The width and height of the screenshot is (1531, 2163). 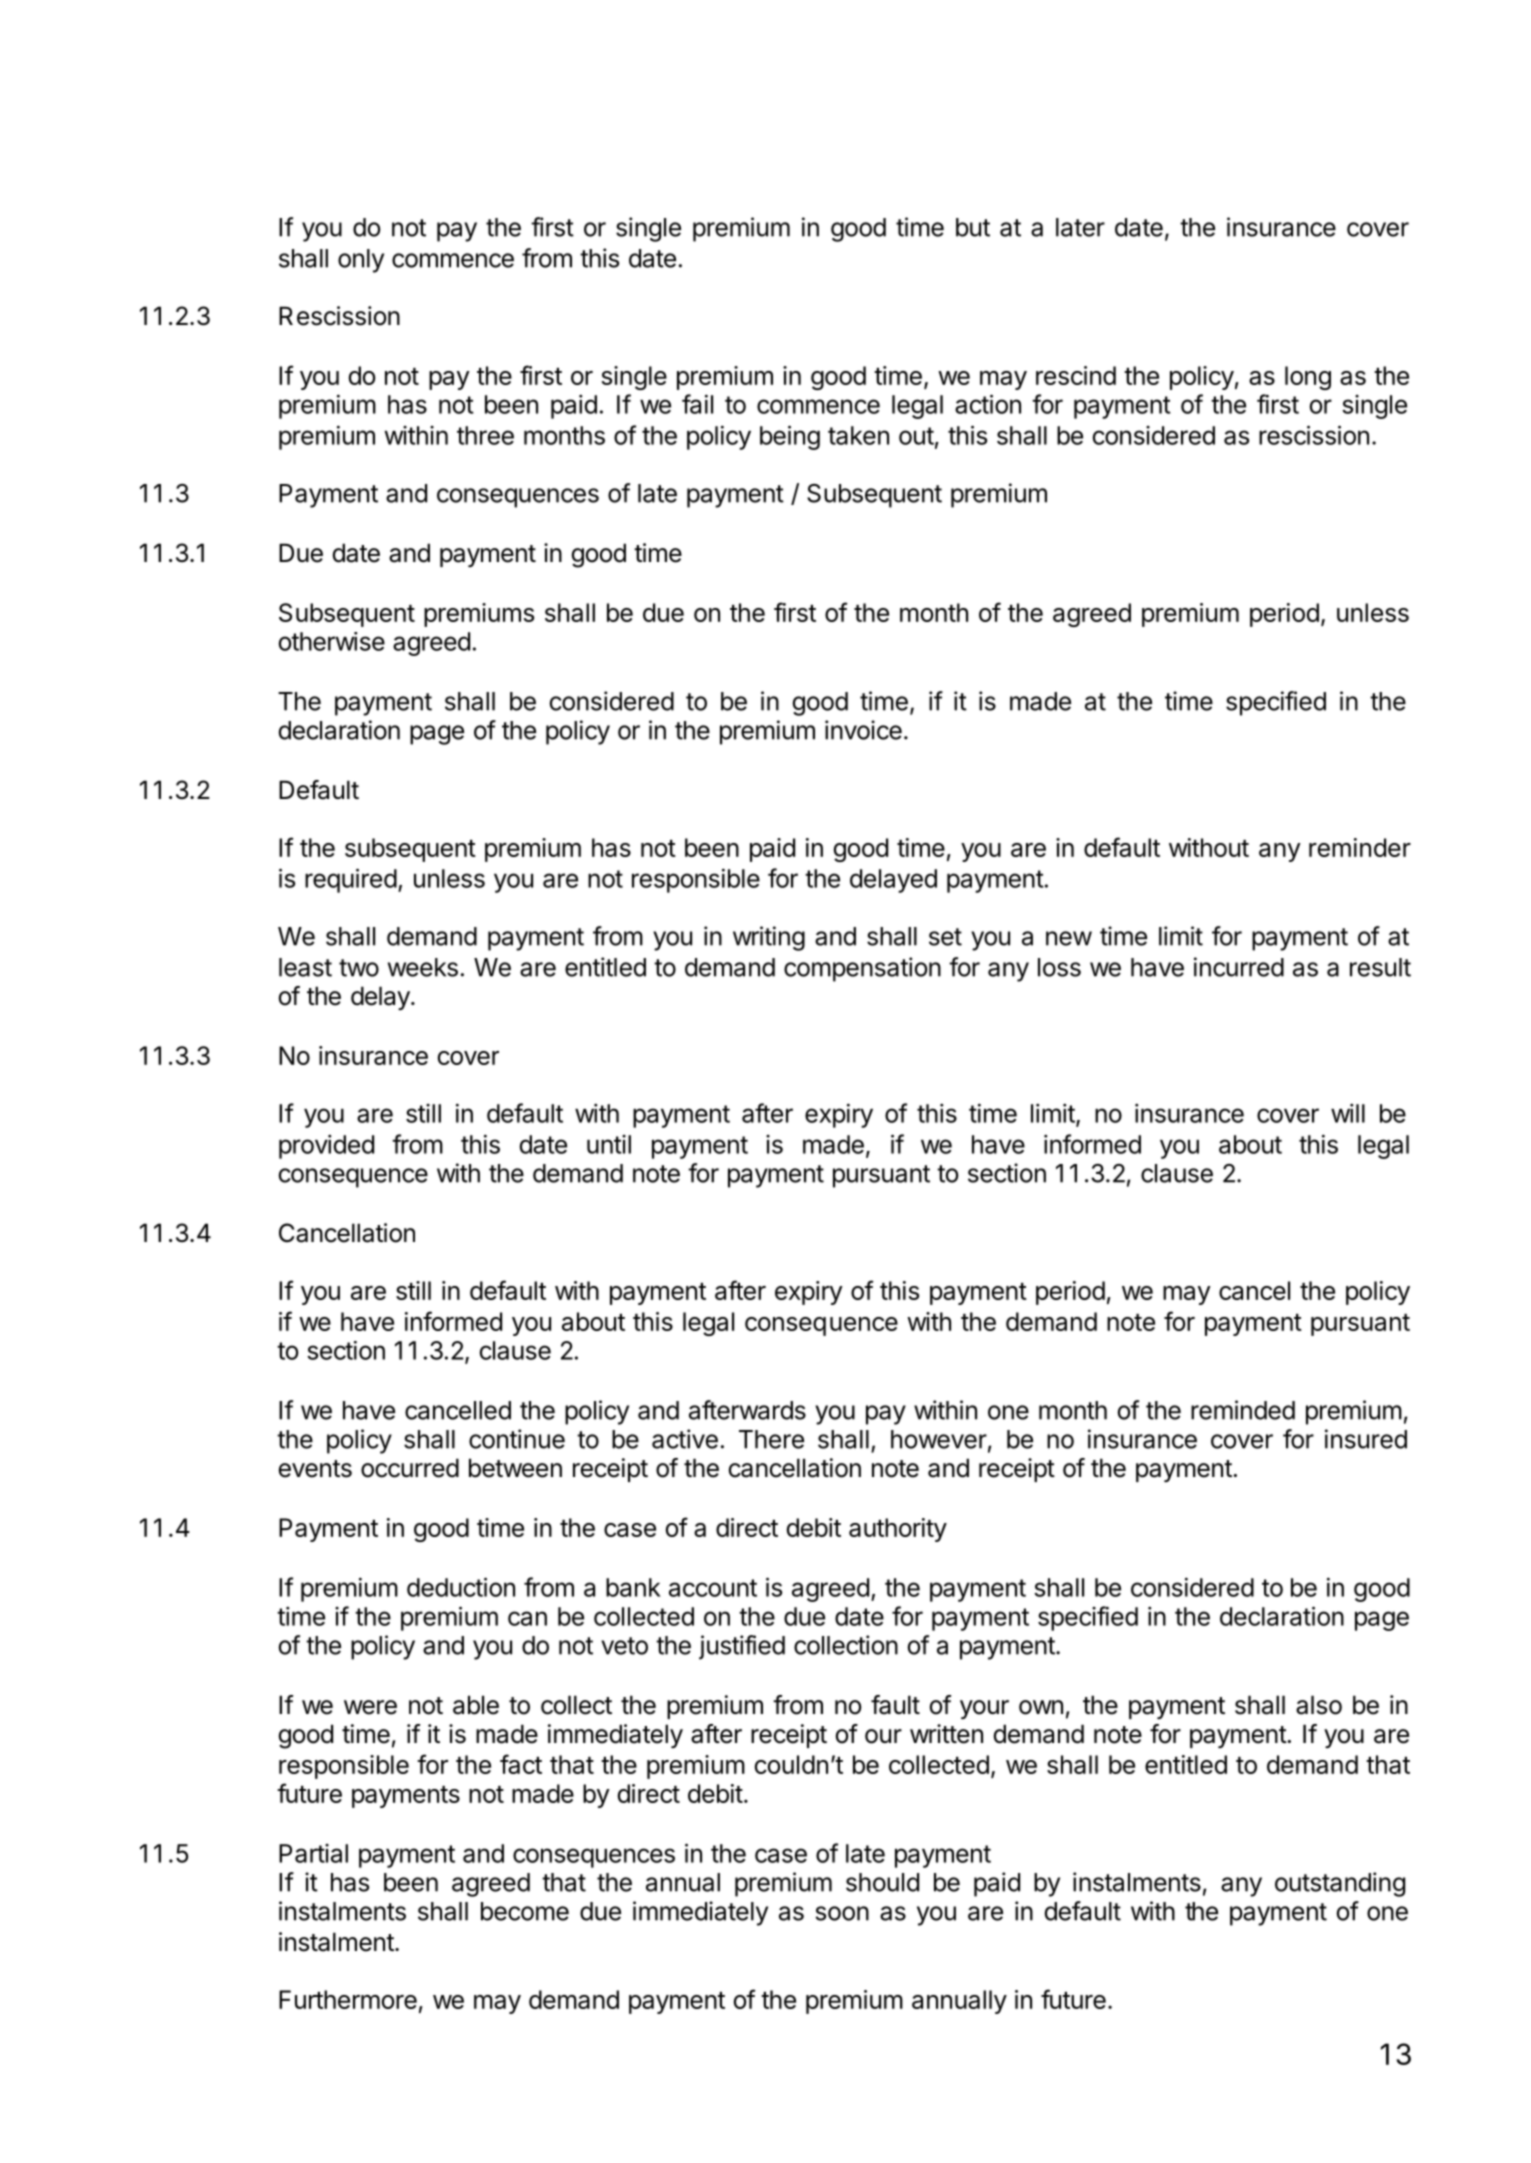 What do you see at coordinates (461, 1587) in the screenshot?
I see `deduction` at bounding box center [461, 1587].
